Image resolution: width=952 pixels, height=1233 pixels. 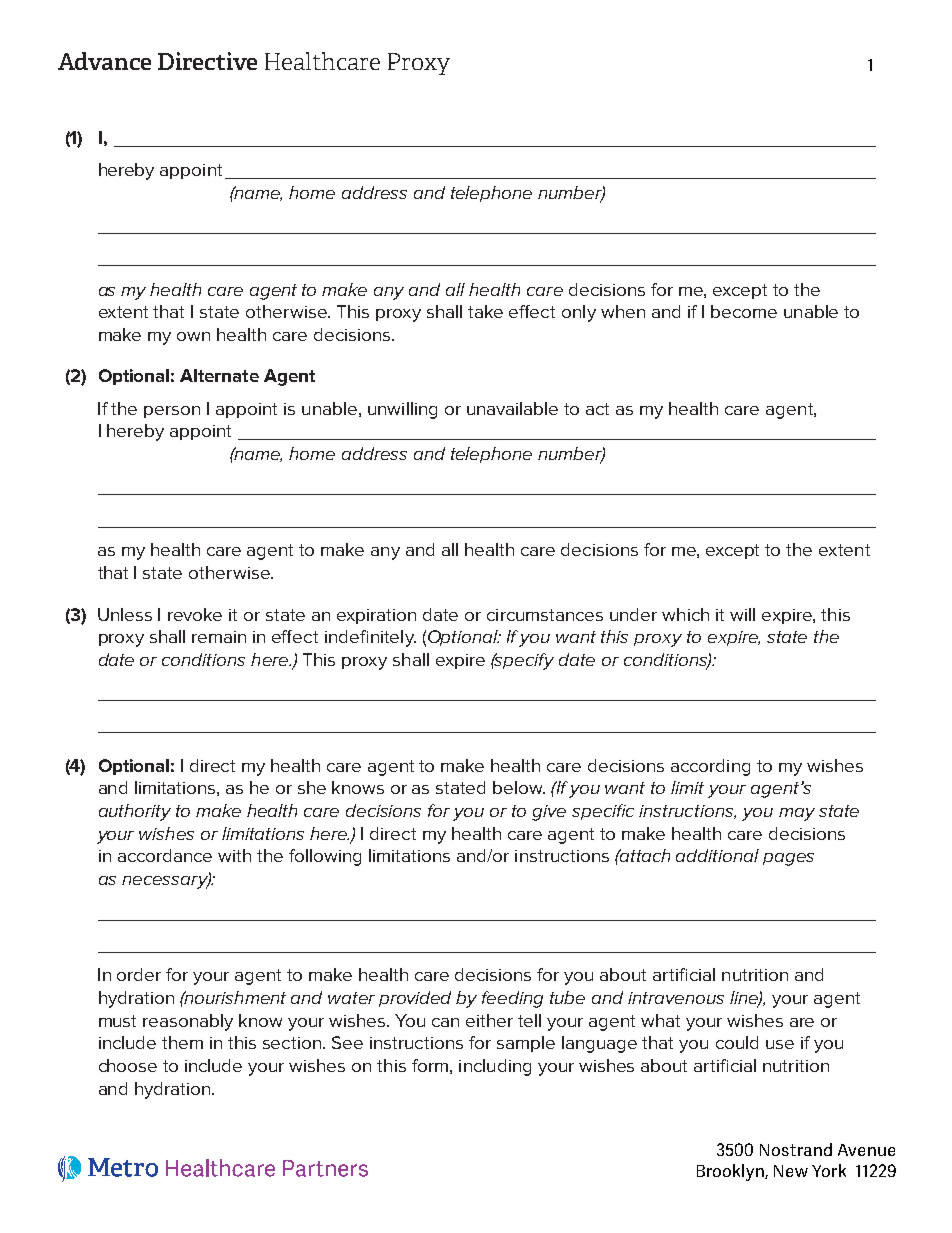 I want to click on Advance, so click(x=104, y=61).
